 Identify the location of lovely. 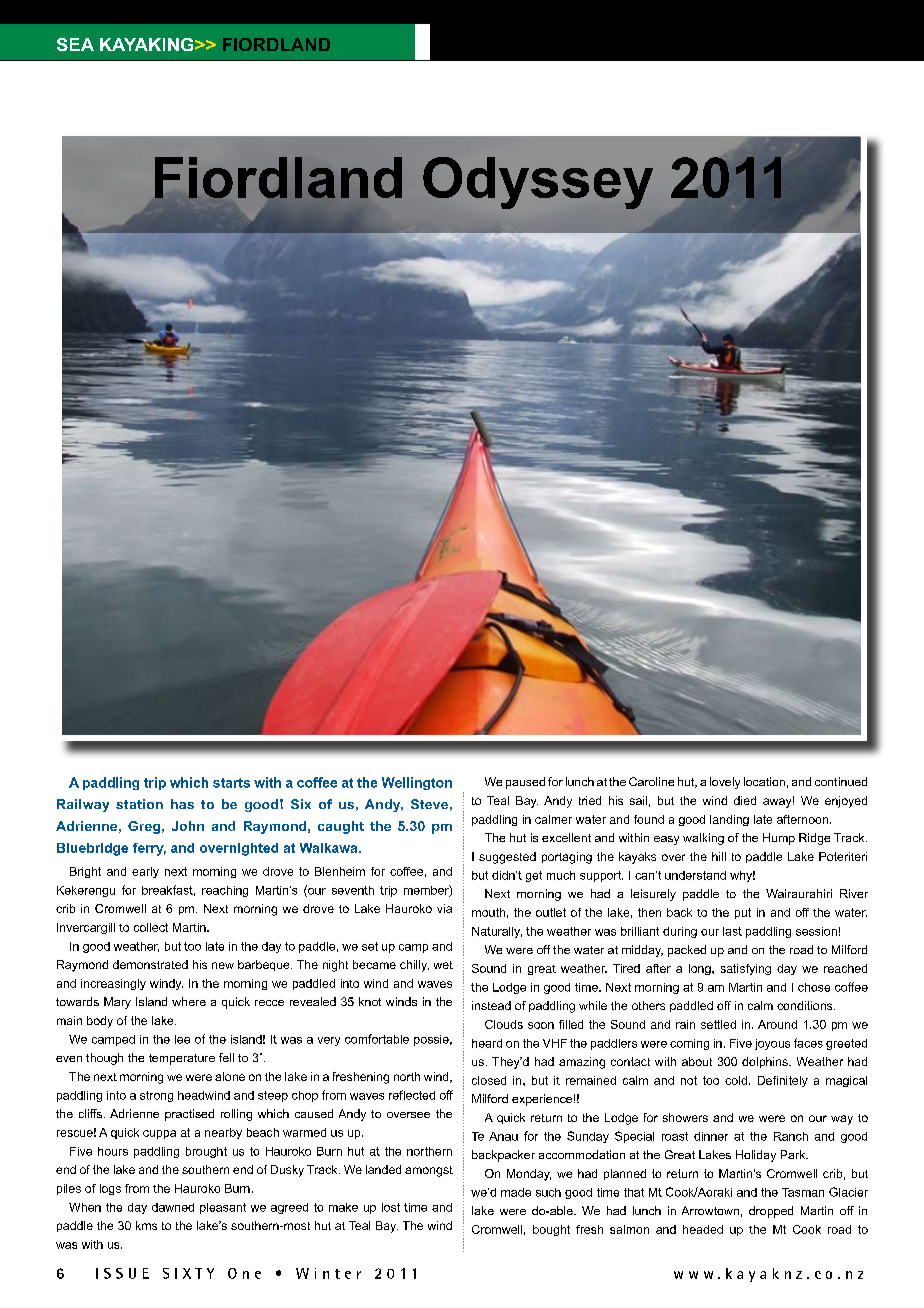
(725, 783).
